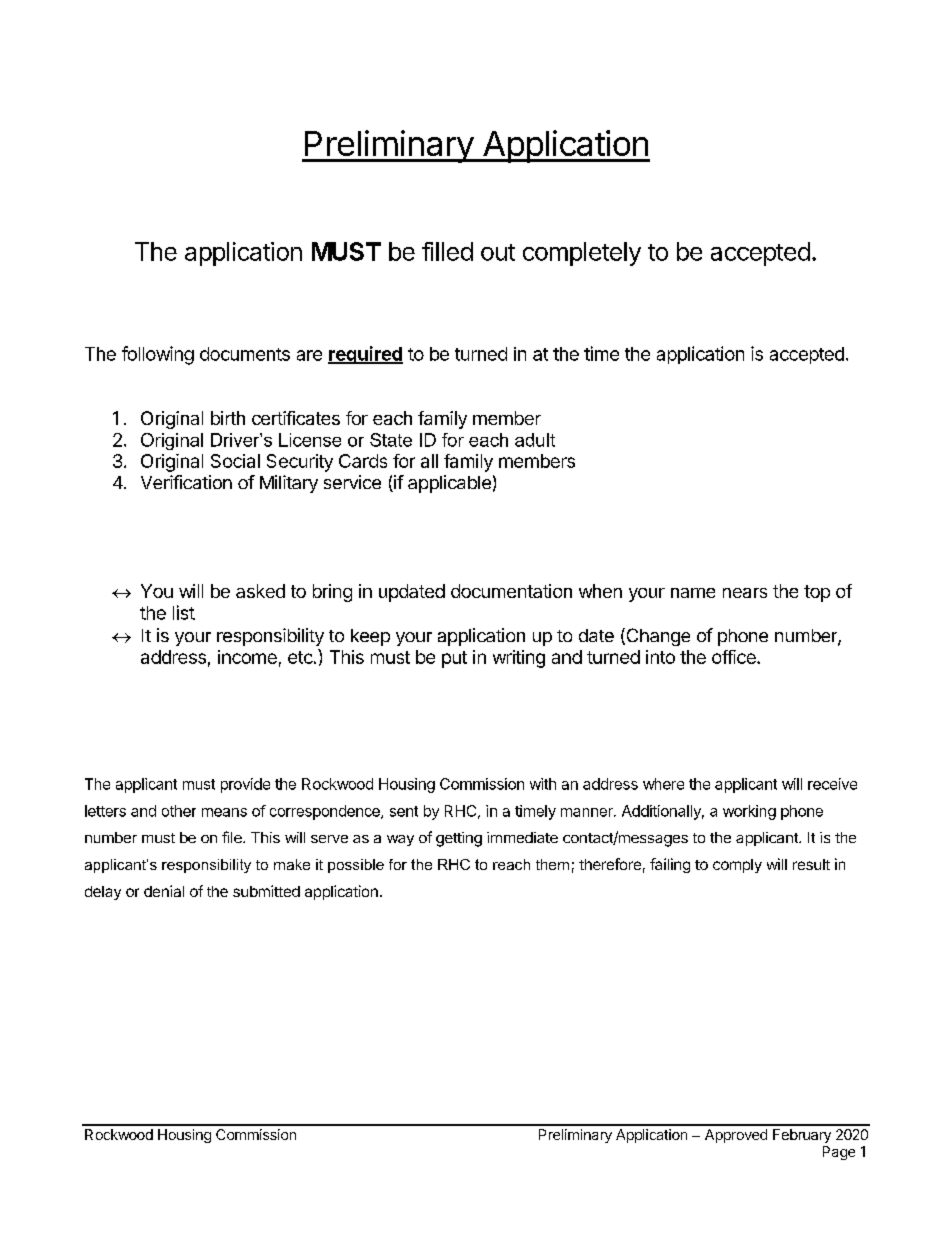 Image resolution: width=952 pixels, height=1233 pixels. I want to click on put, so click(454, 659).
